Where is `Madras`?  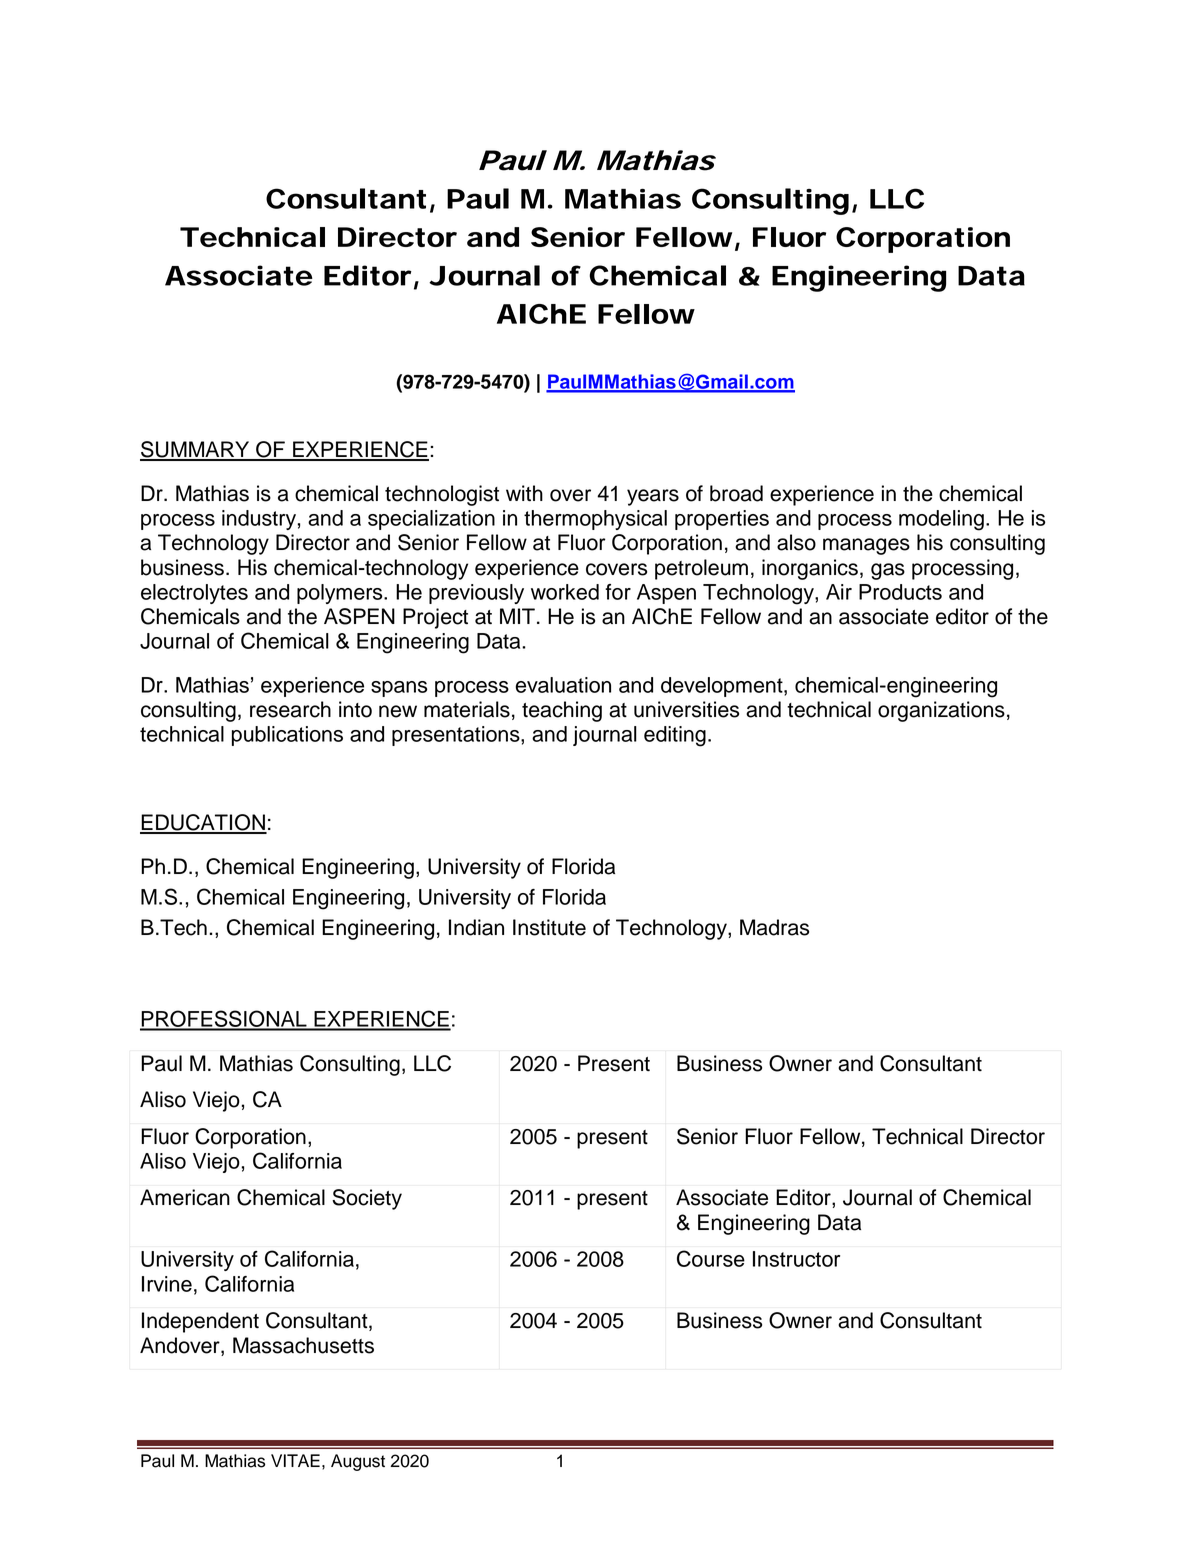 Madras is located at coordinates (774, 927).
